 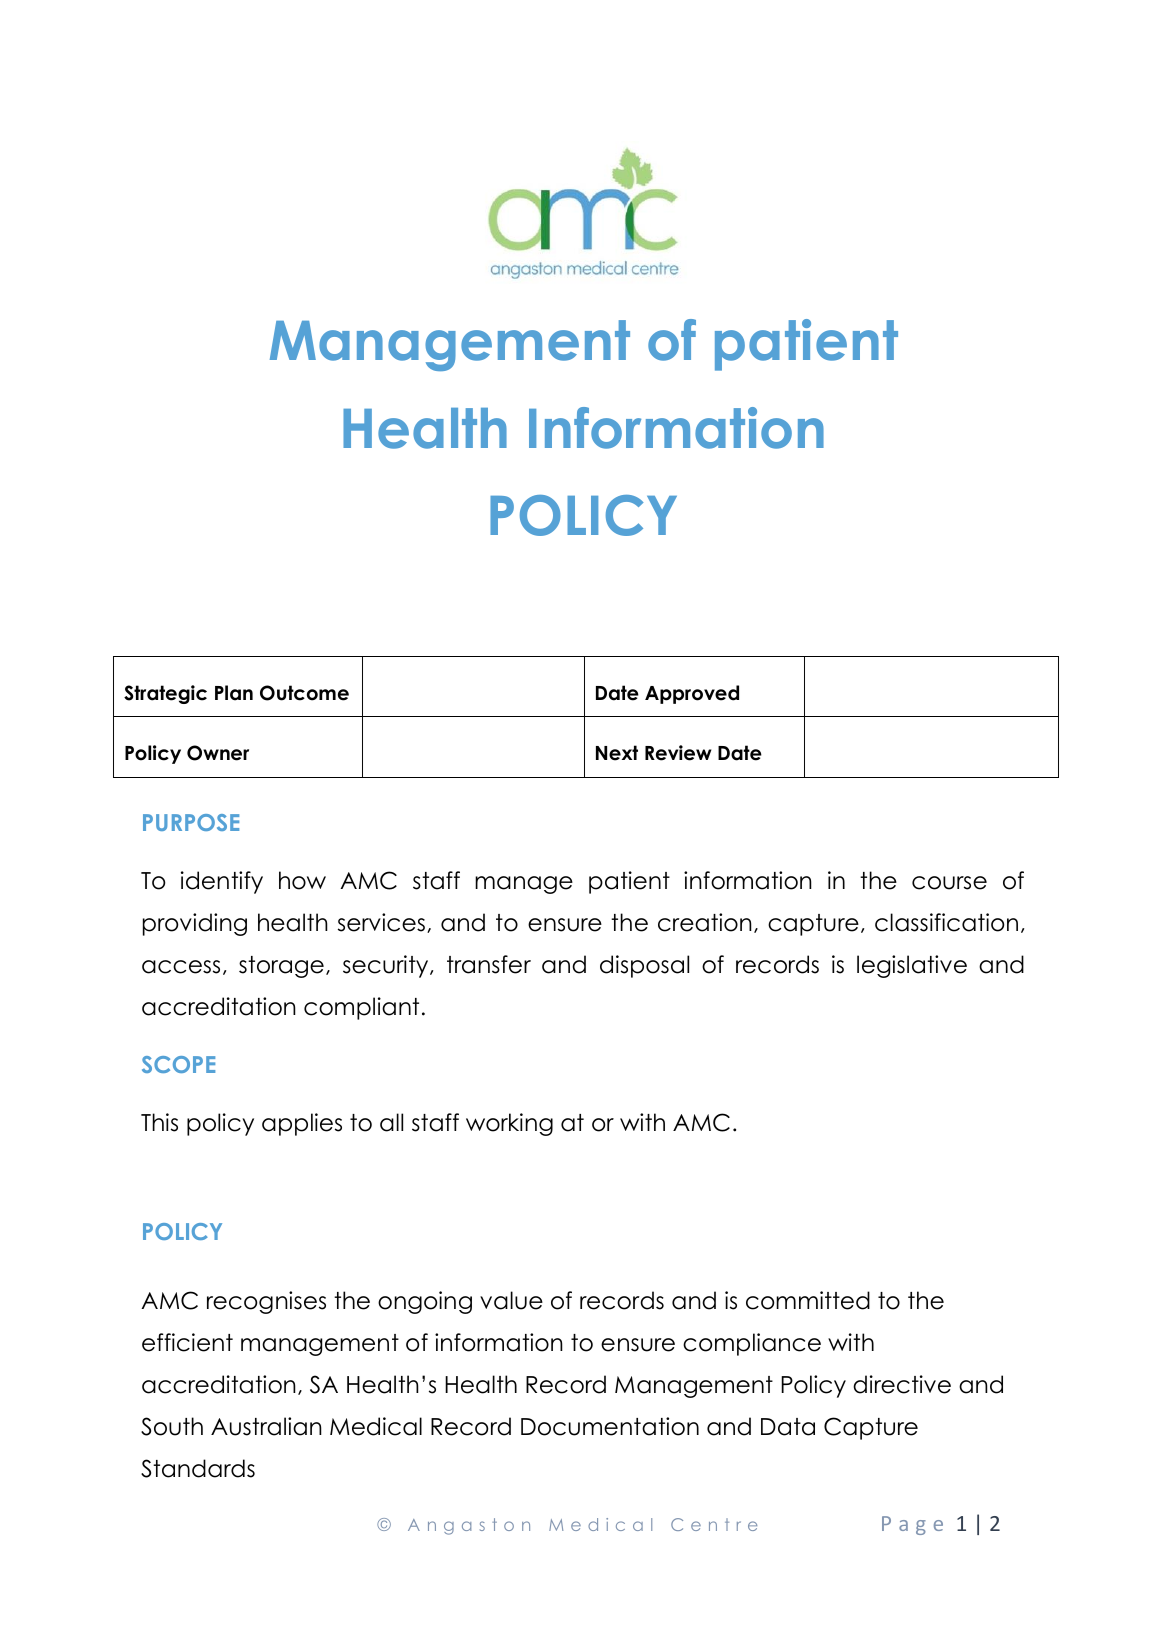 What do you see at coordinates (509, 1124) in the screenshot?
I see `working` at bounding box center [509, 1124].
